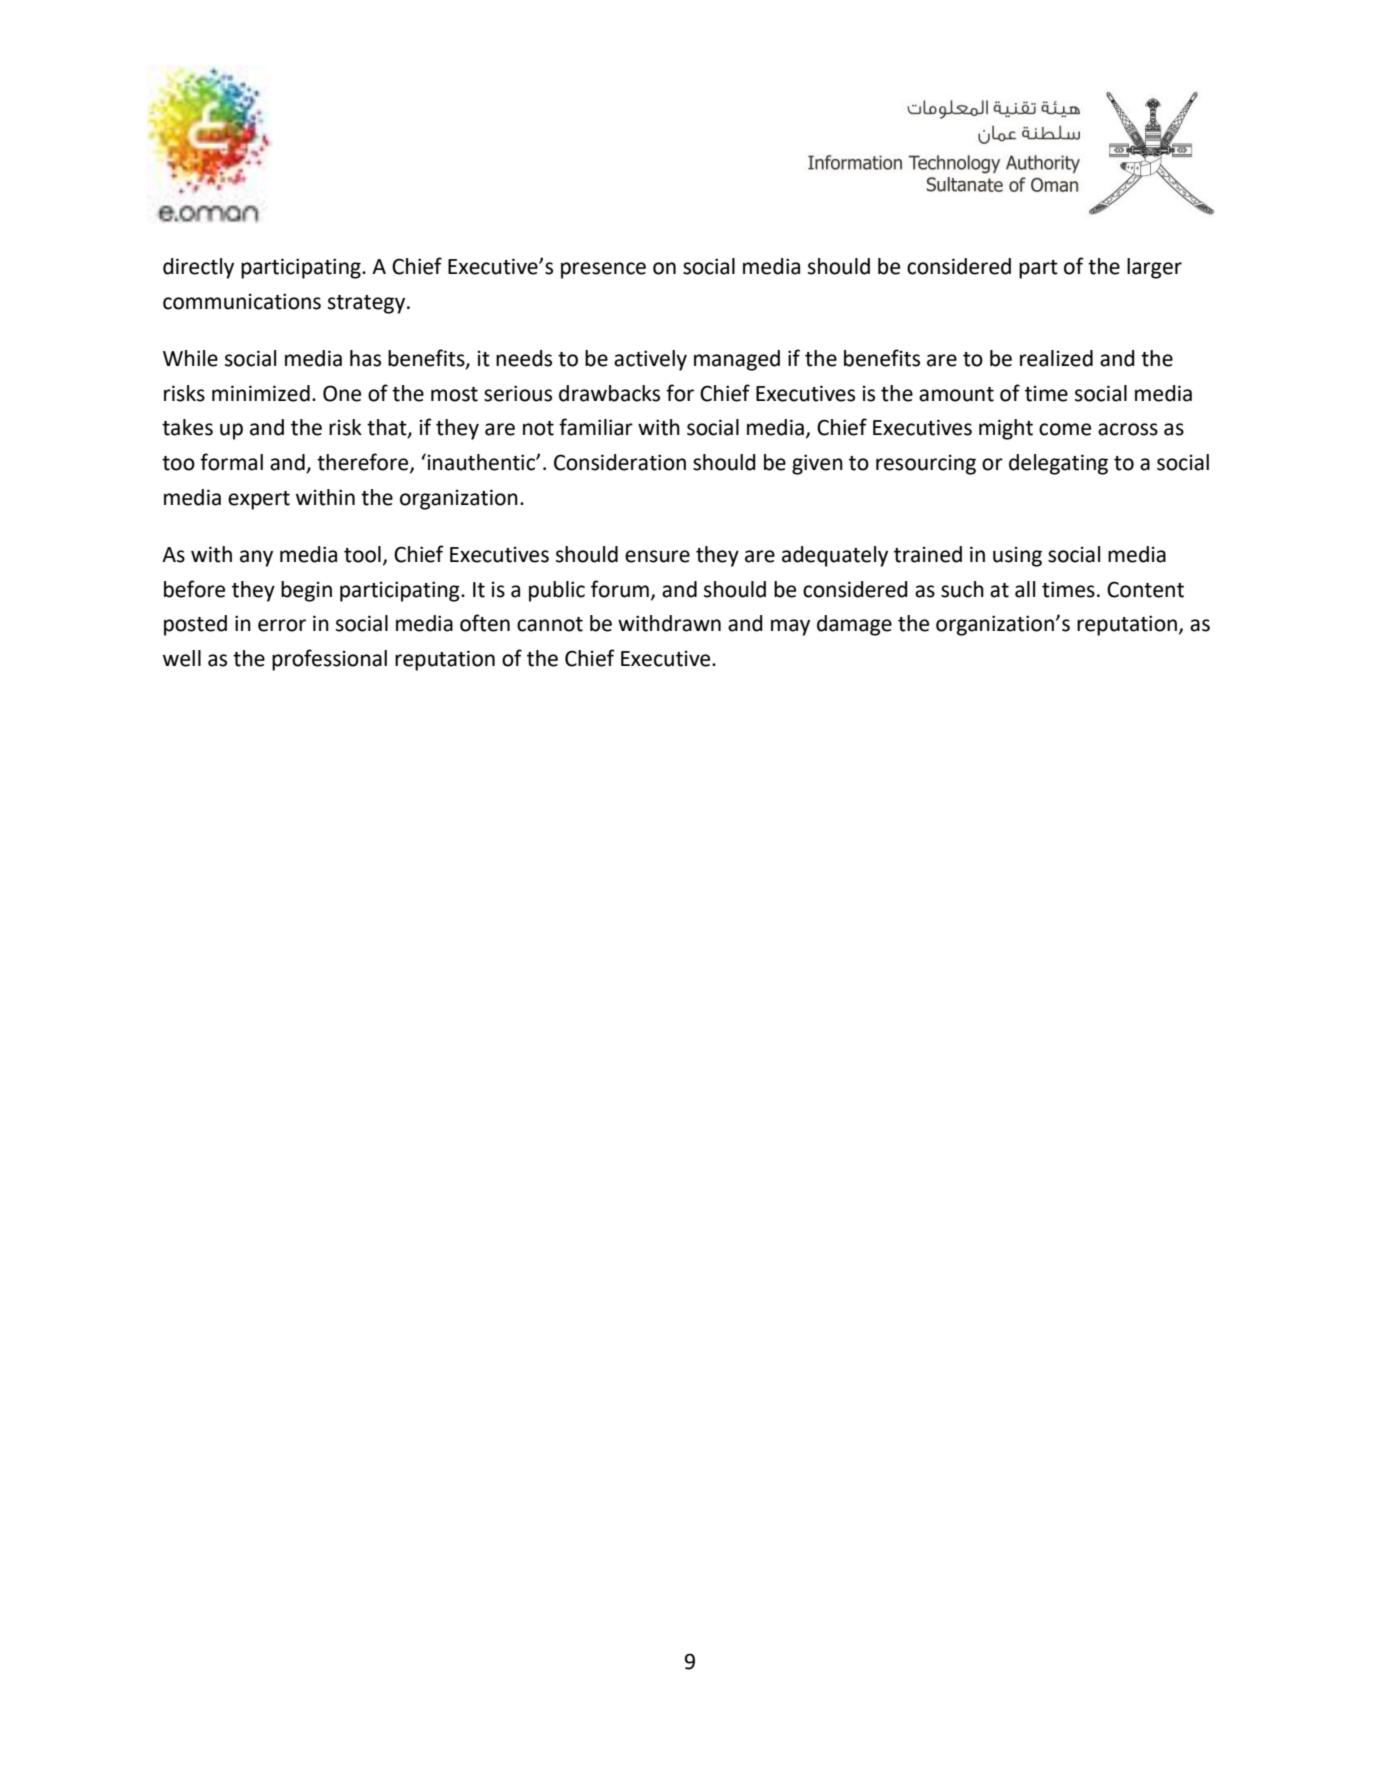  What do you see at coordinates (620, 462) in the screenshot?
I see `Consideration` at bounding box center [620, 462].
